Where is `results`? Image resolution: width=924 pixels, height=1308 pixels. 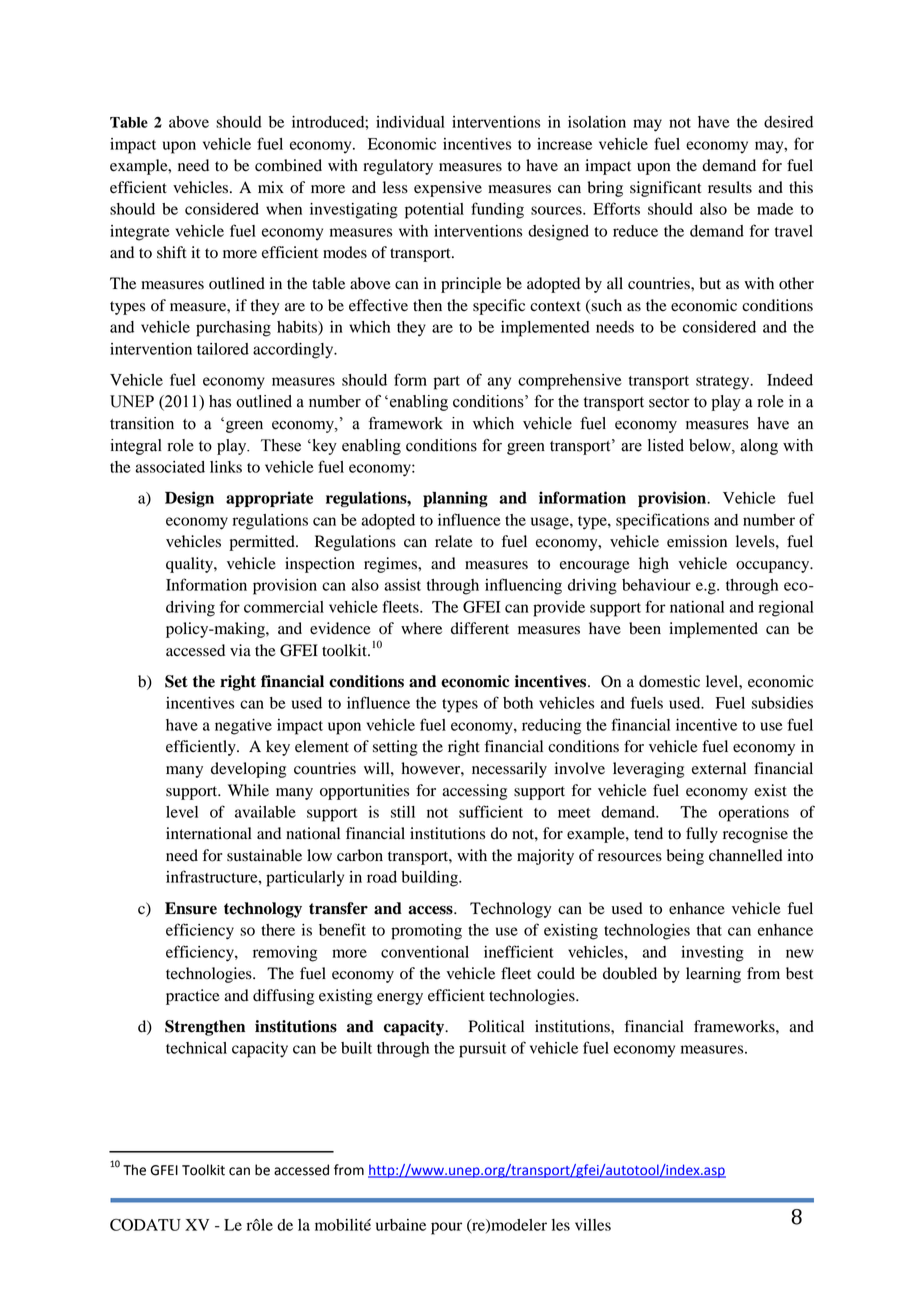
results is located at coordinates (730, 187).
